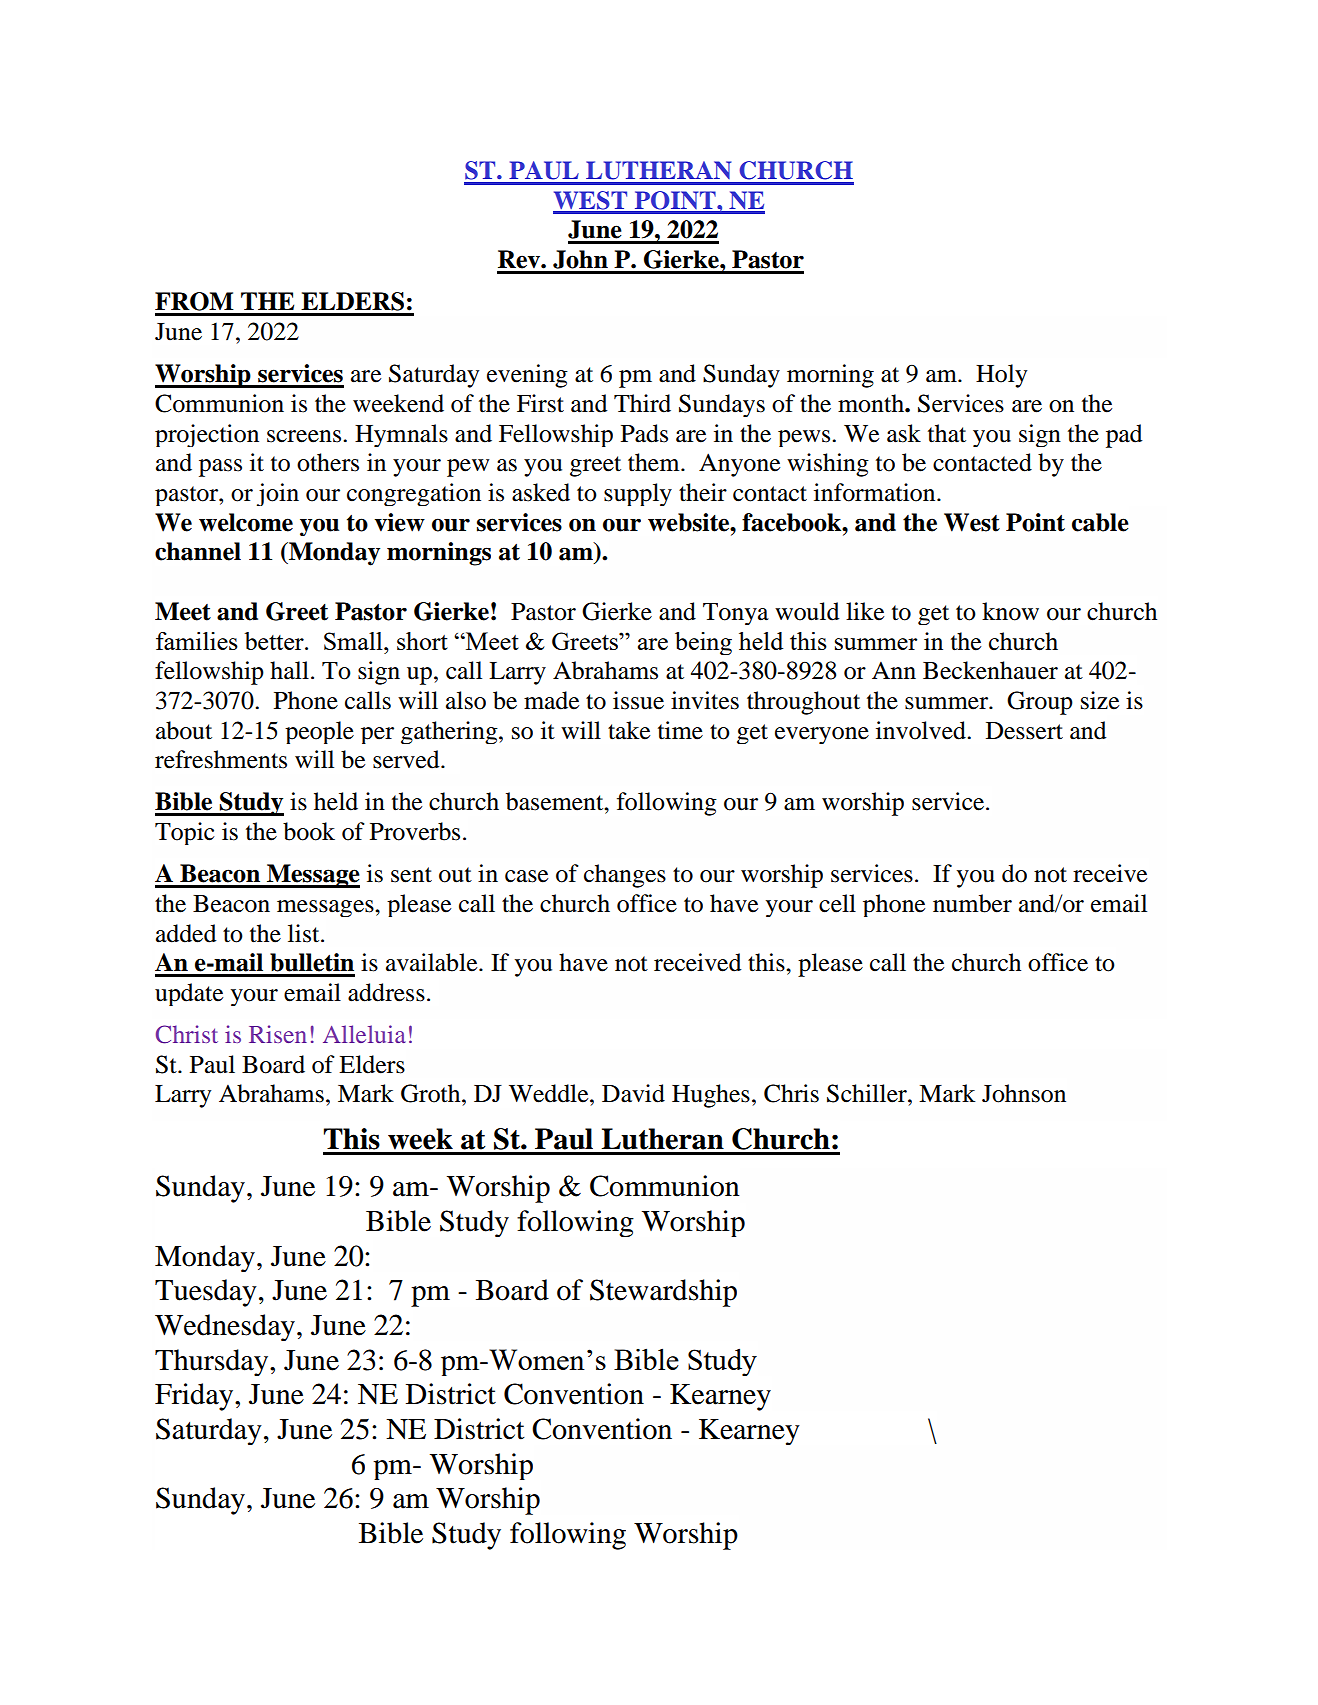 The image size is (1318, 1705). Describe the element at coordinates (625, 876) in the image. I see `changes` at that location.
